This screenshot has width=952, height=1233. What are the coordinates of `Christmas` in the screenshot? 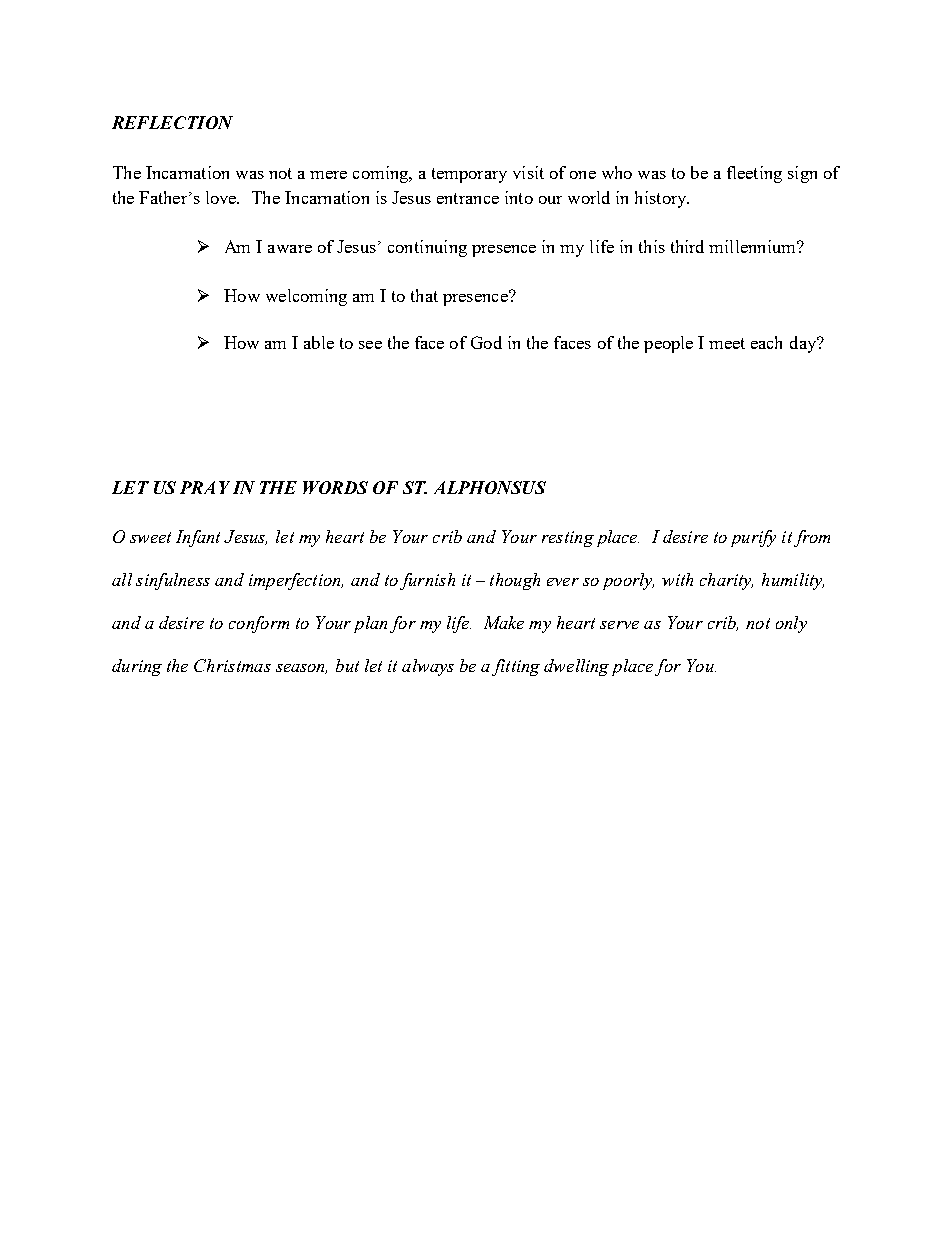 It's located at (232, 665).
